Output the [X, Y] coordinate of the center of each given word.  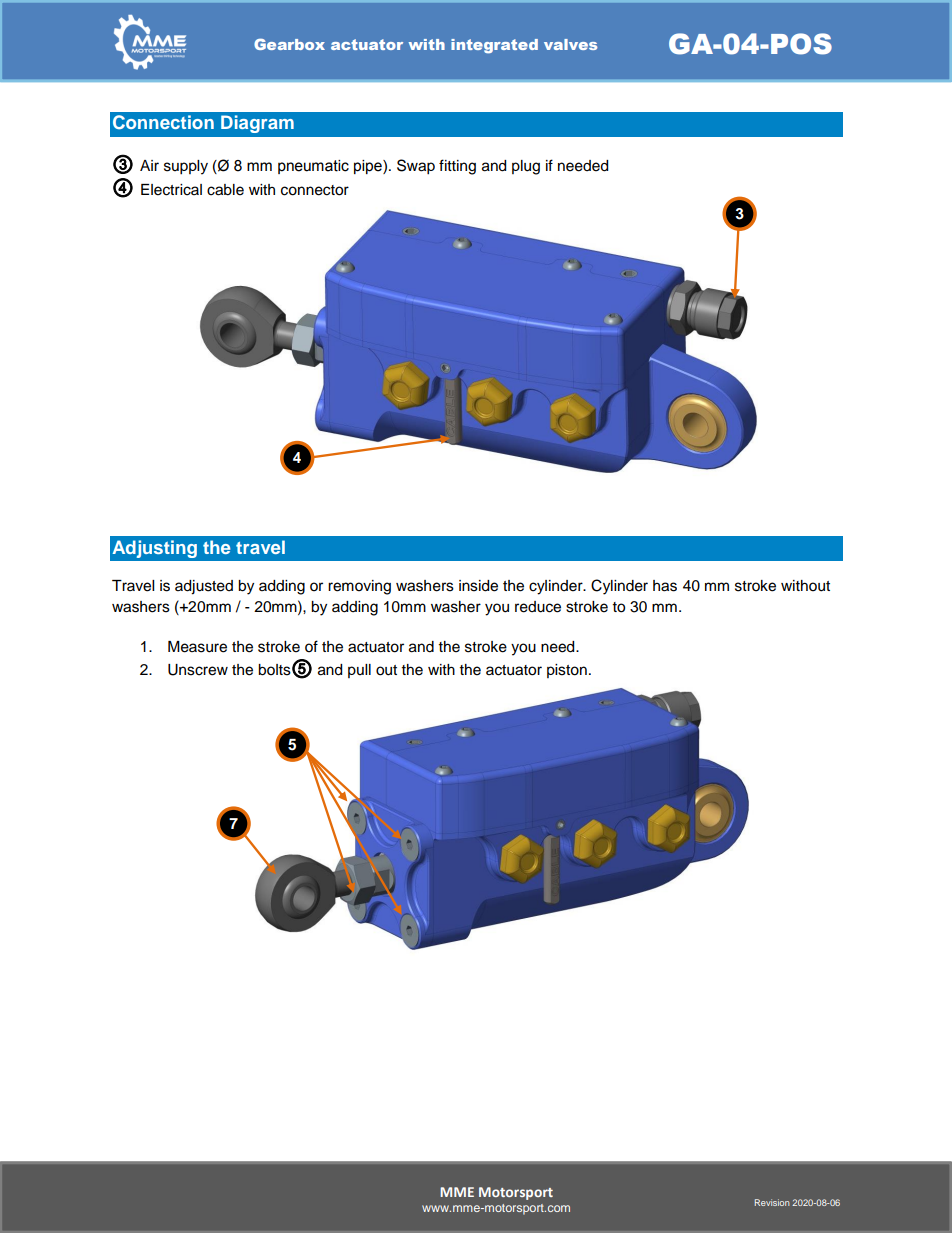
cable [225, 190]
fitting [457, 167]
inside [478, 586]
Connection [163, 122]
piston [567, 671]
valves [570, 44]
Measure [197, 647]
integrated [494, 46]
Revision [772, 1202]
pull [359, 671]
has [665, 586]
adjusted [204, 587]
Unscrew [198, 670]
